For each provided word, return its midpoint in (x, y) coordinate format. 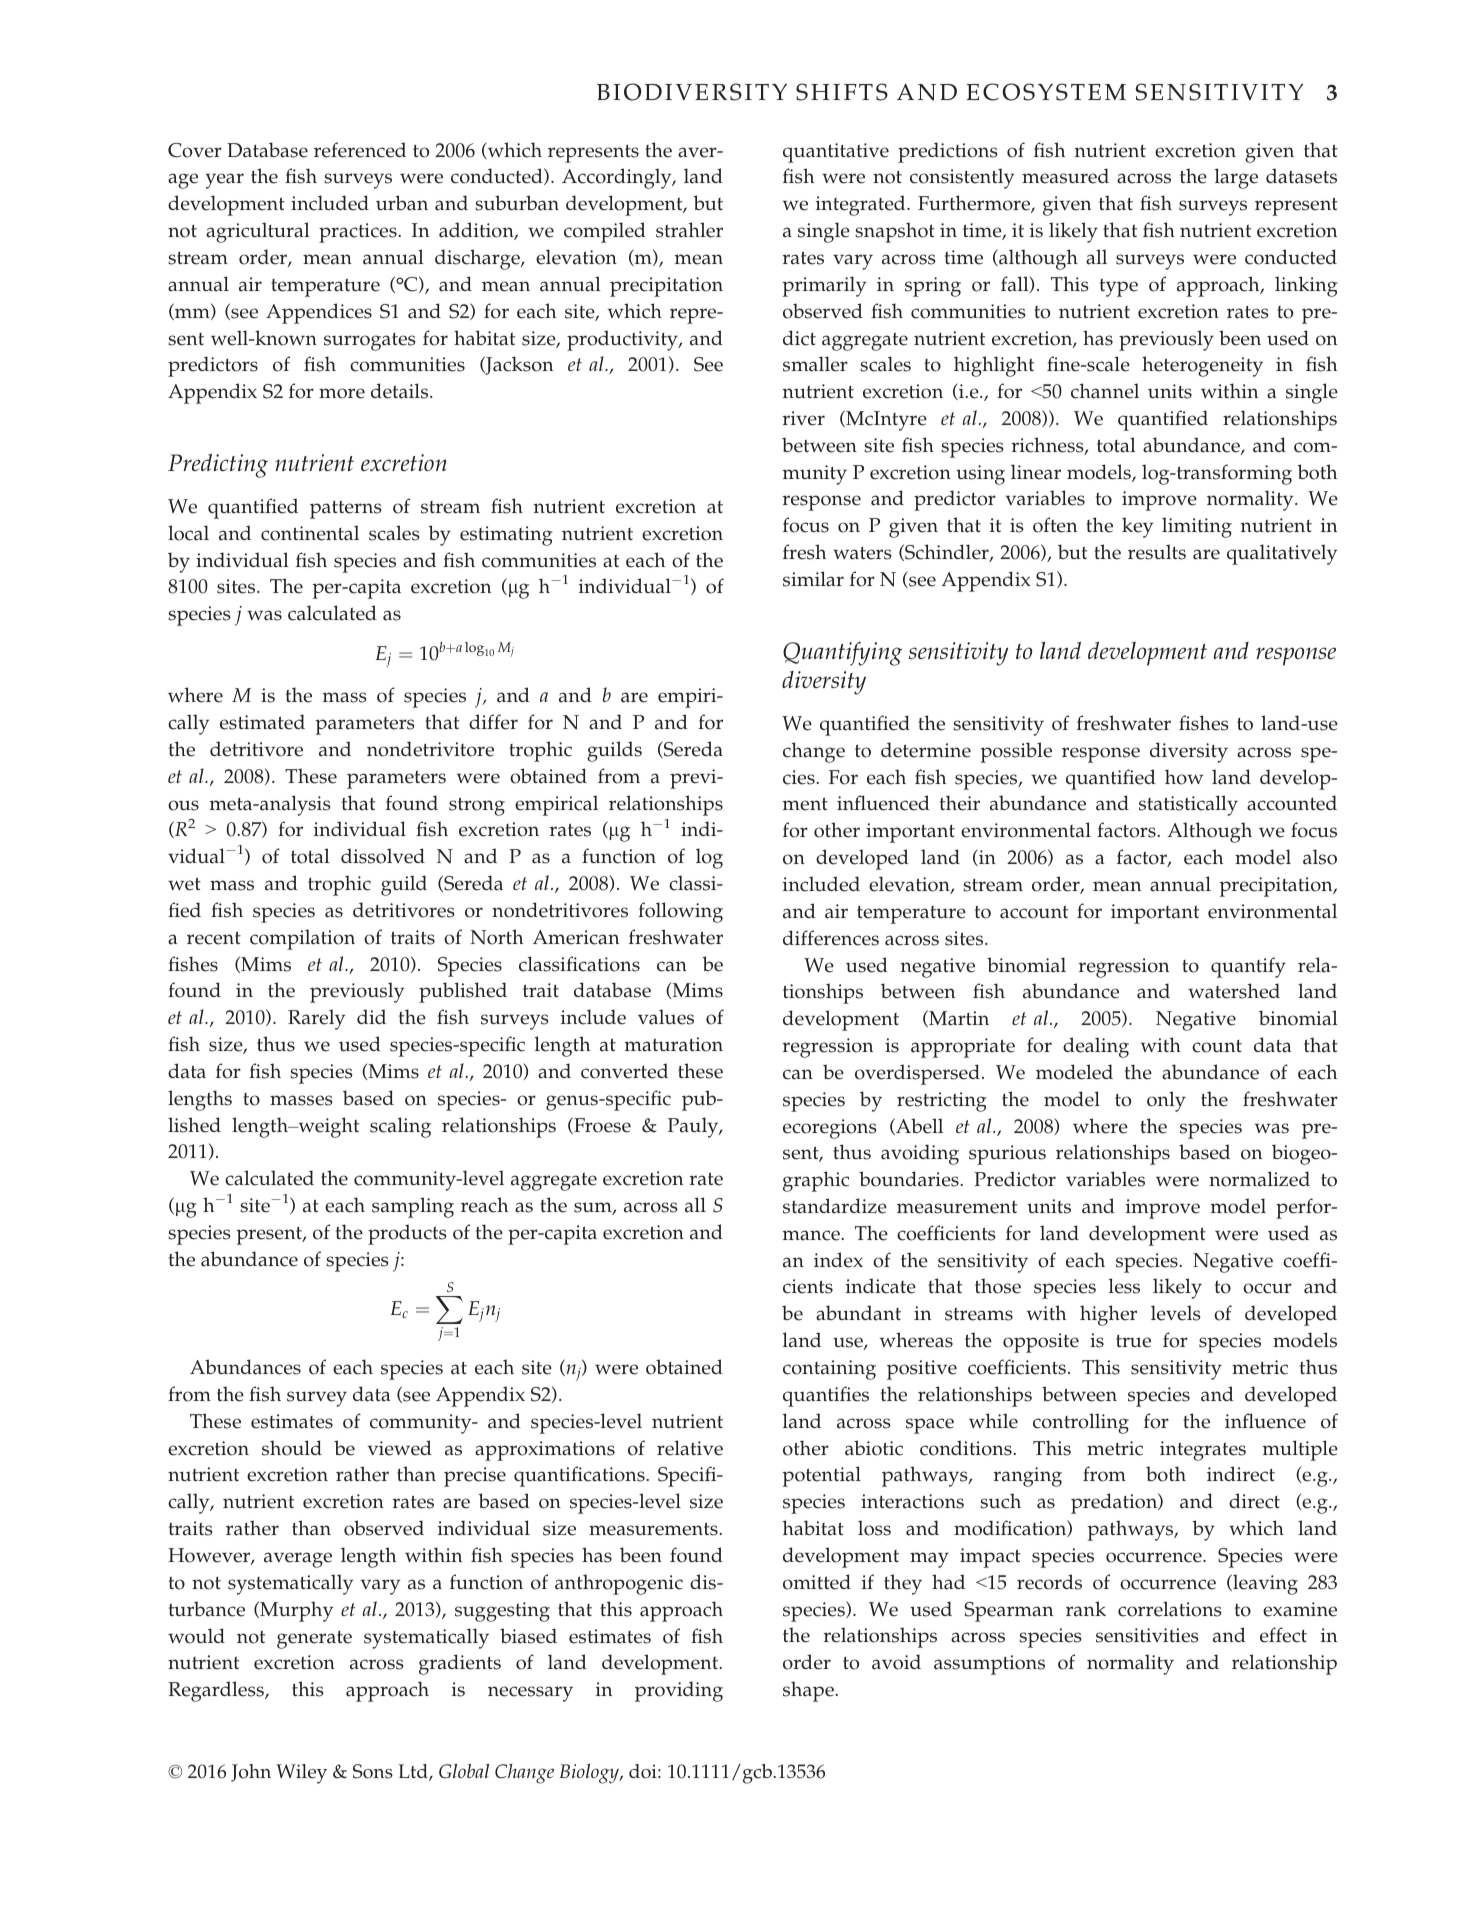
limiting (1197, 527)
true (1133, 1341)
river (804, 418)
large (1236, 178)
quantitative (836, 153)
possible (1016, 752)
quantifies (826, 1396)
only (1166, 1101)
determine (926, 750)
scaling (400, 1127)
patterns (345, 509)
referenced (360, 150)
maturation (674, 1044)
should (292, 1448)
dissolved (383, 856)
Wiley (301, 1774)
